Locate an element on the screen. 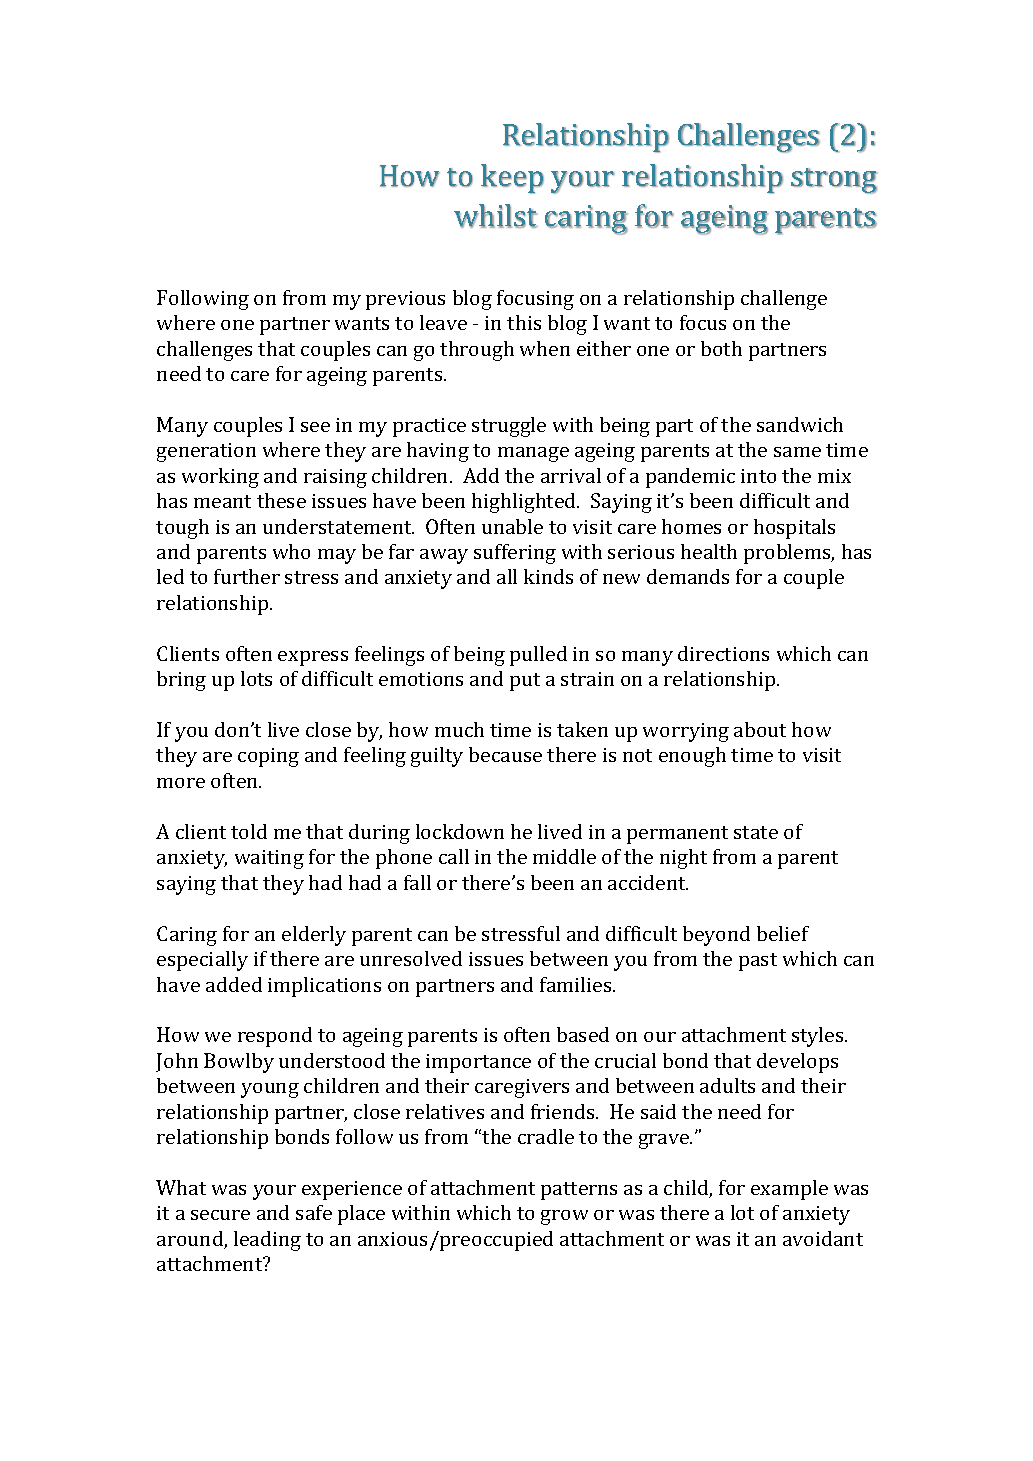 This screenshot has width=1033, height=1461. whilst is located at coordinates (496, 216).
